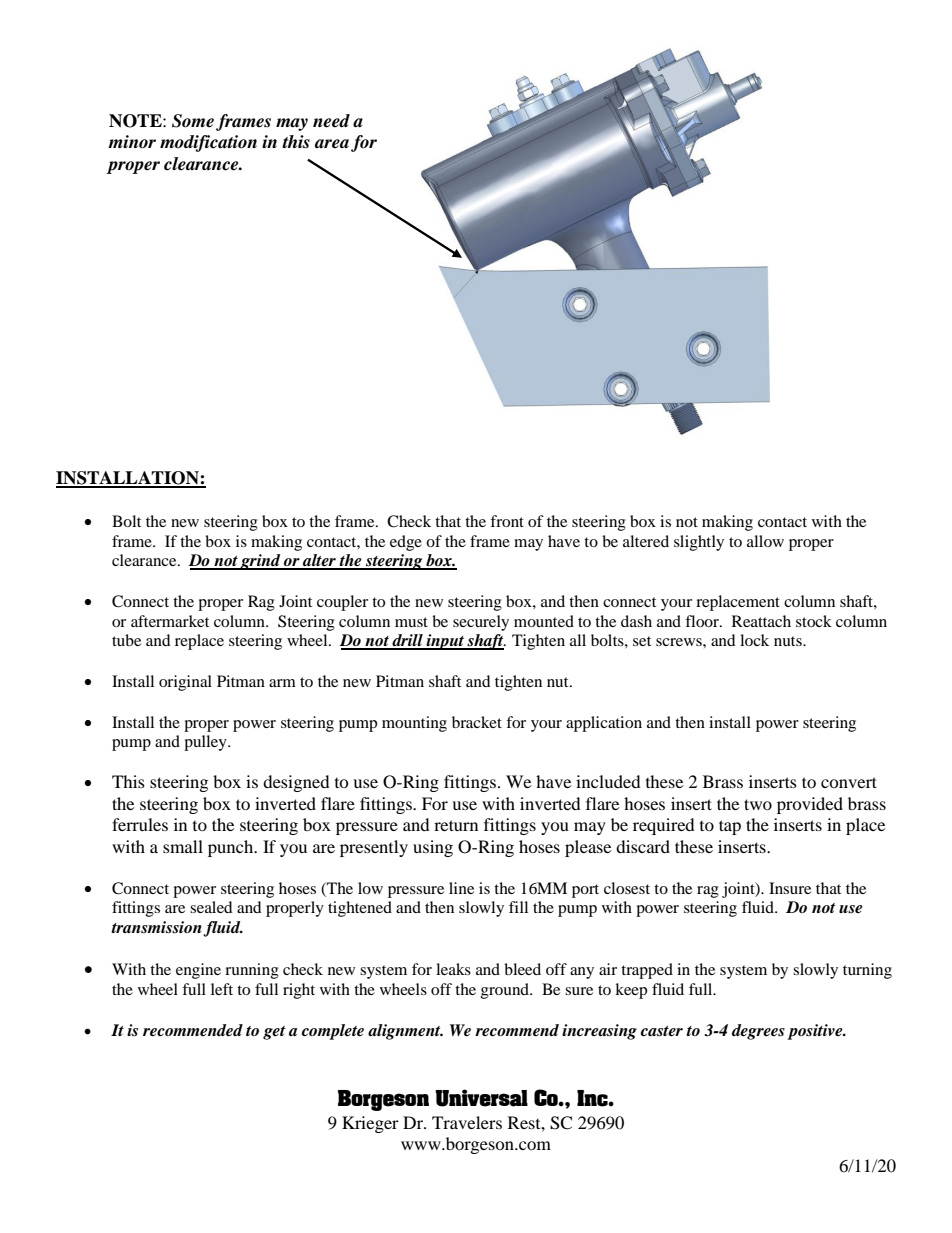 The width and height of the screenshot is (952, 1233). I want to click on need, so click(331, 121).
